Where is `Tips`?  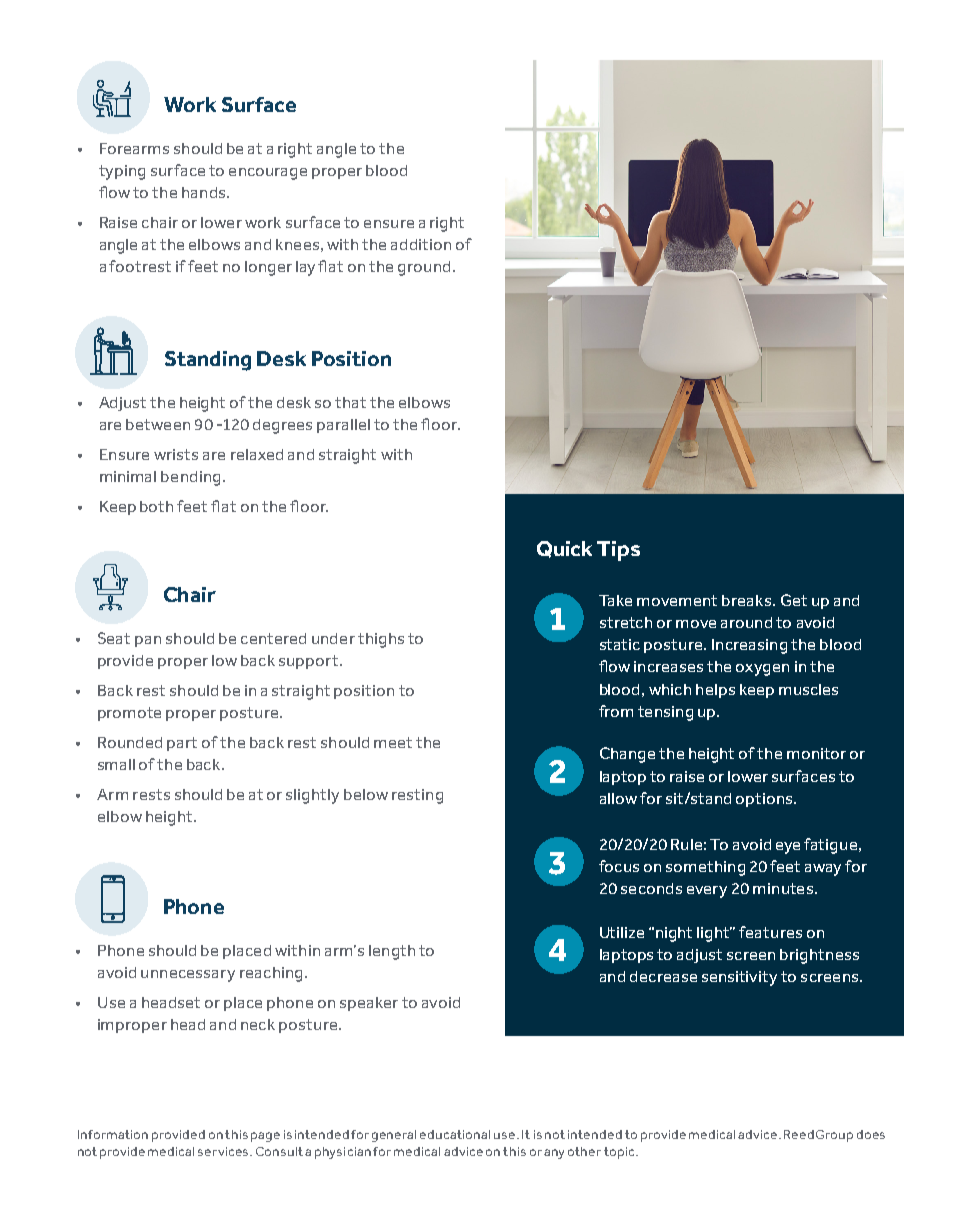
Tips is located at coordinates (618, 551).
